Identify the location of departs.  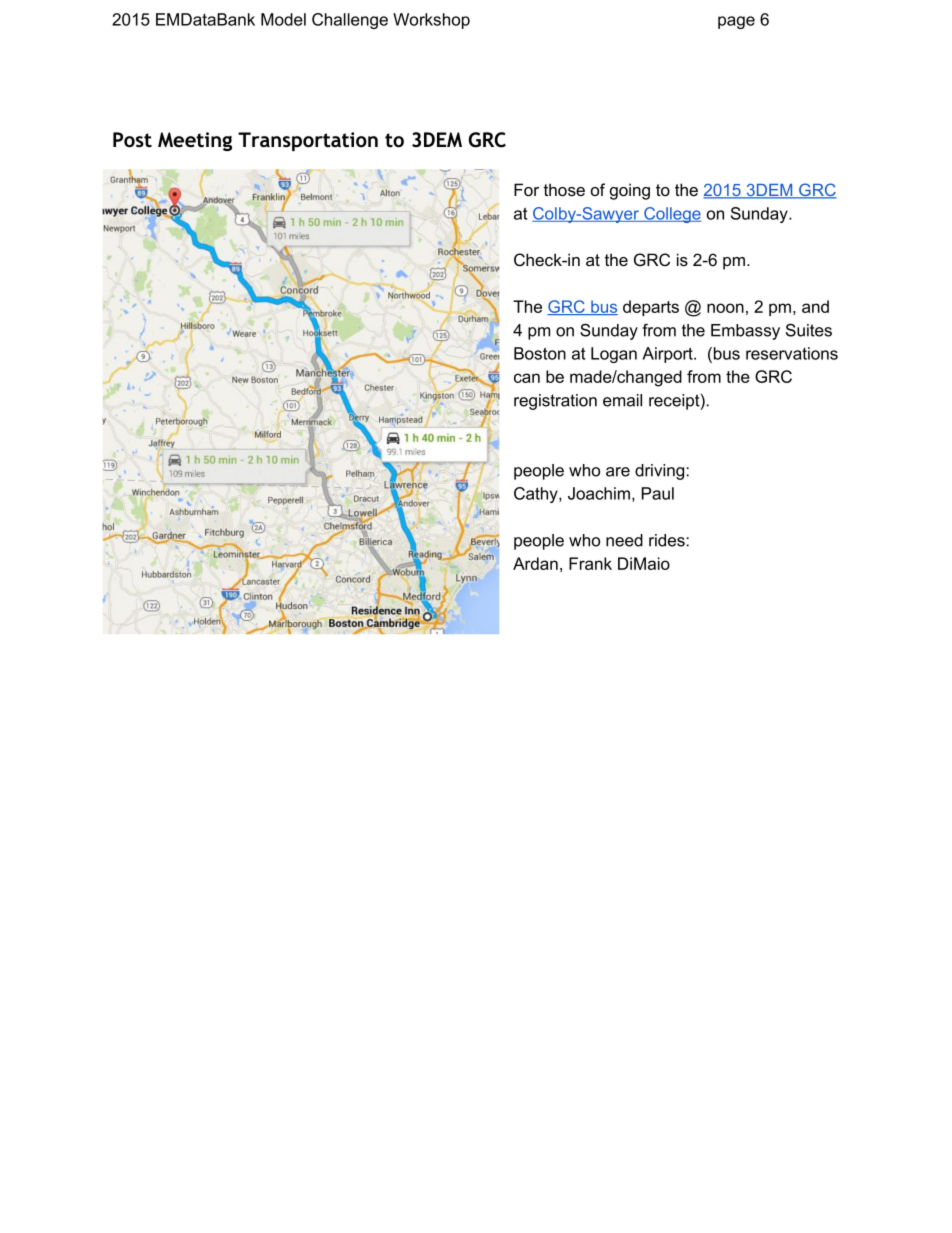
(651, 308).
